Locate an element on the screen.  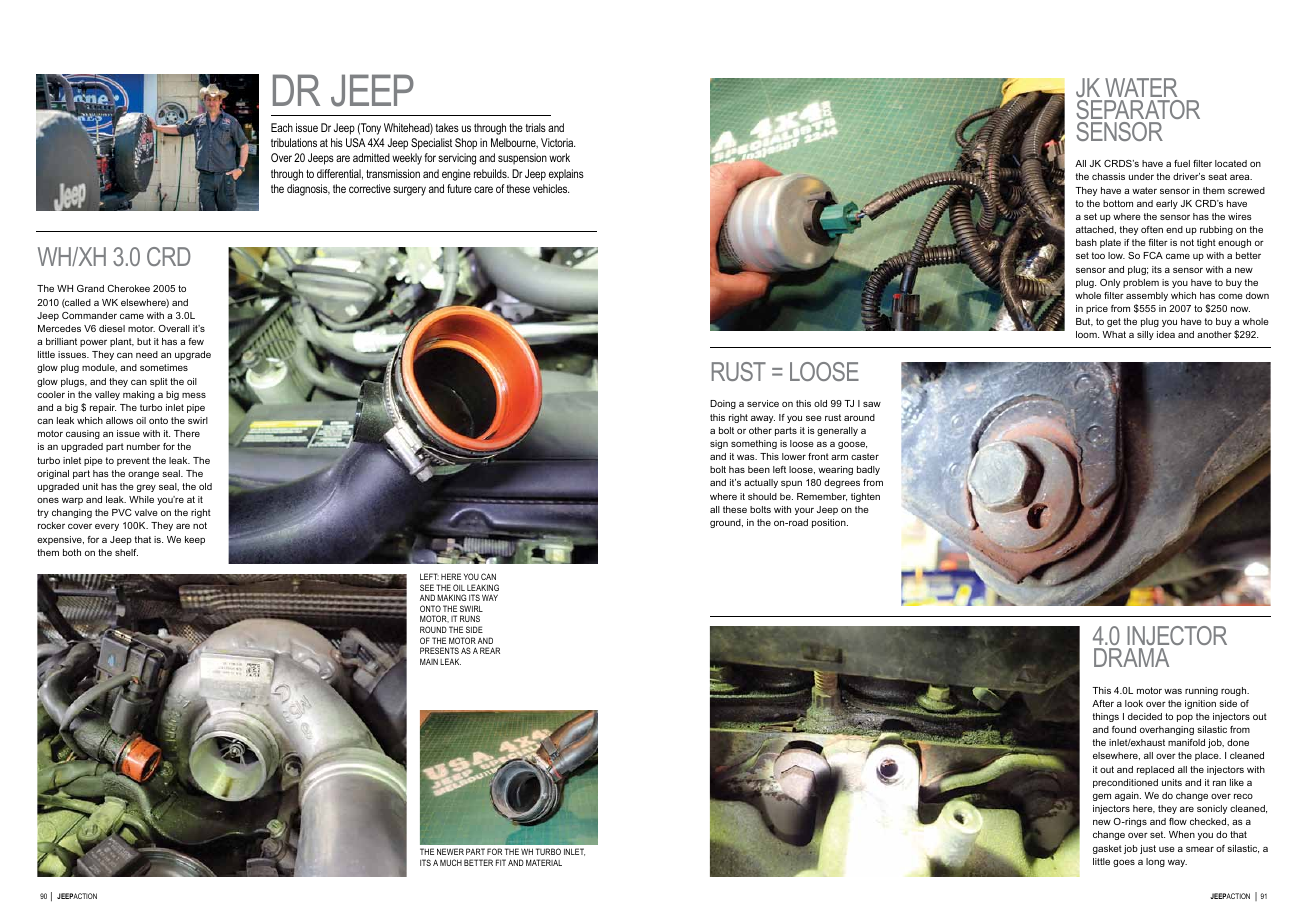
drama is located at coordinates (1131, 657).
